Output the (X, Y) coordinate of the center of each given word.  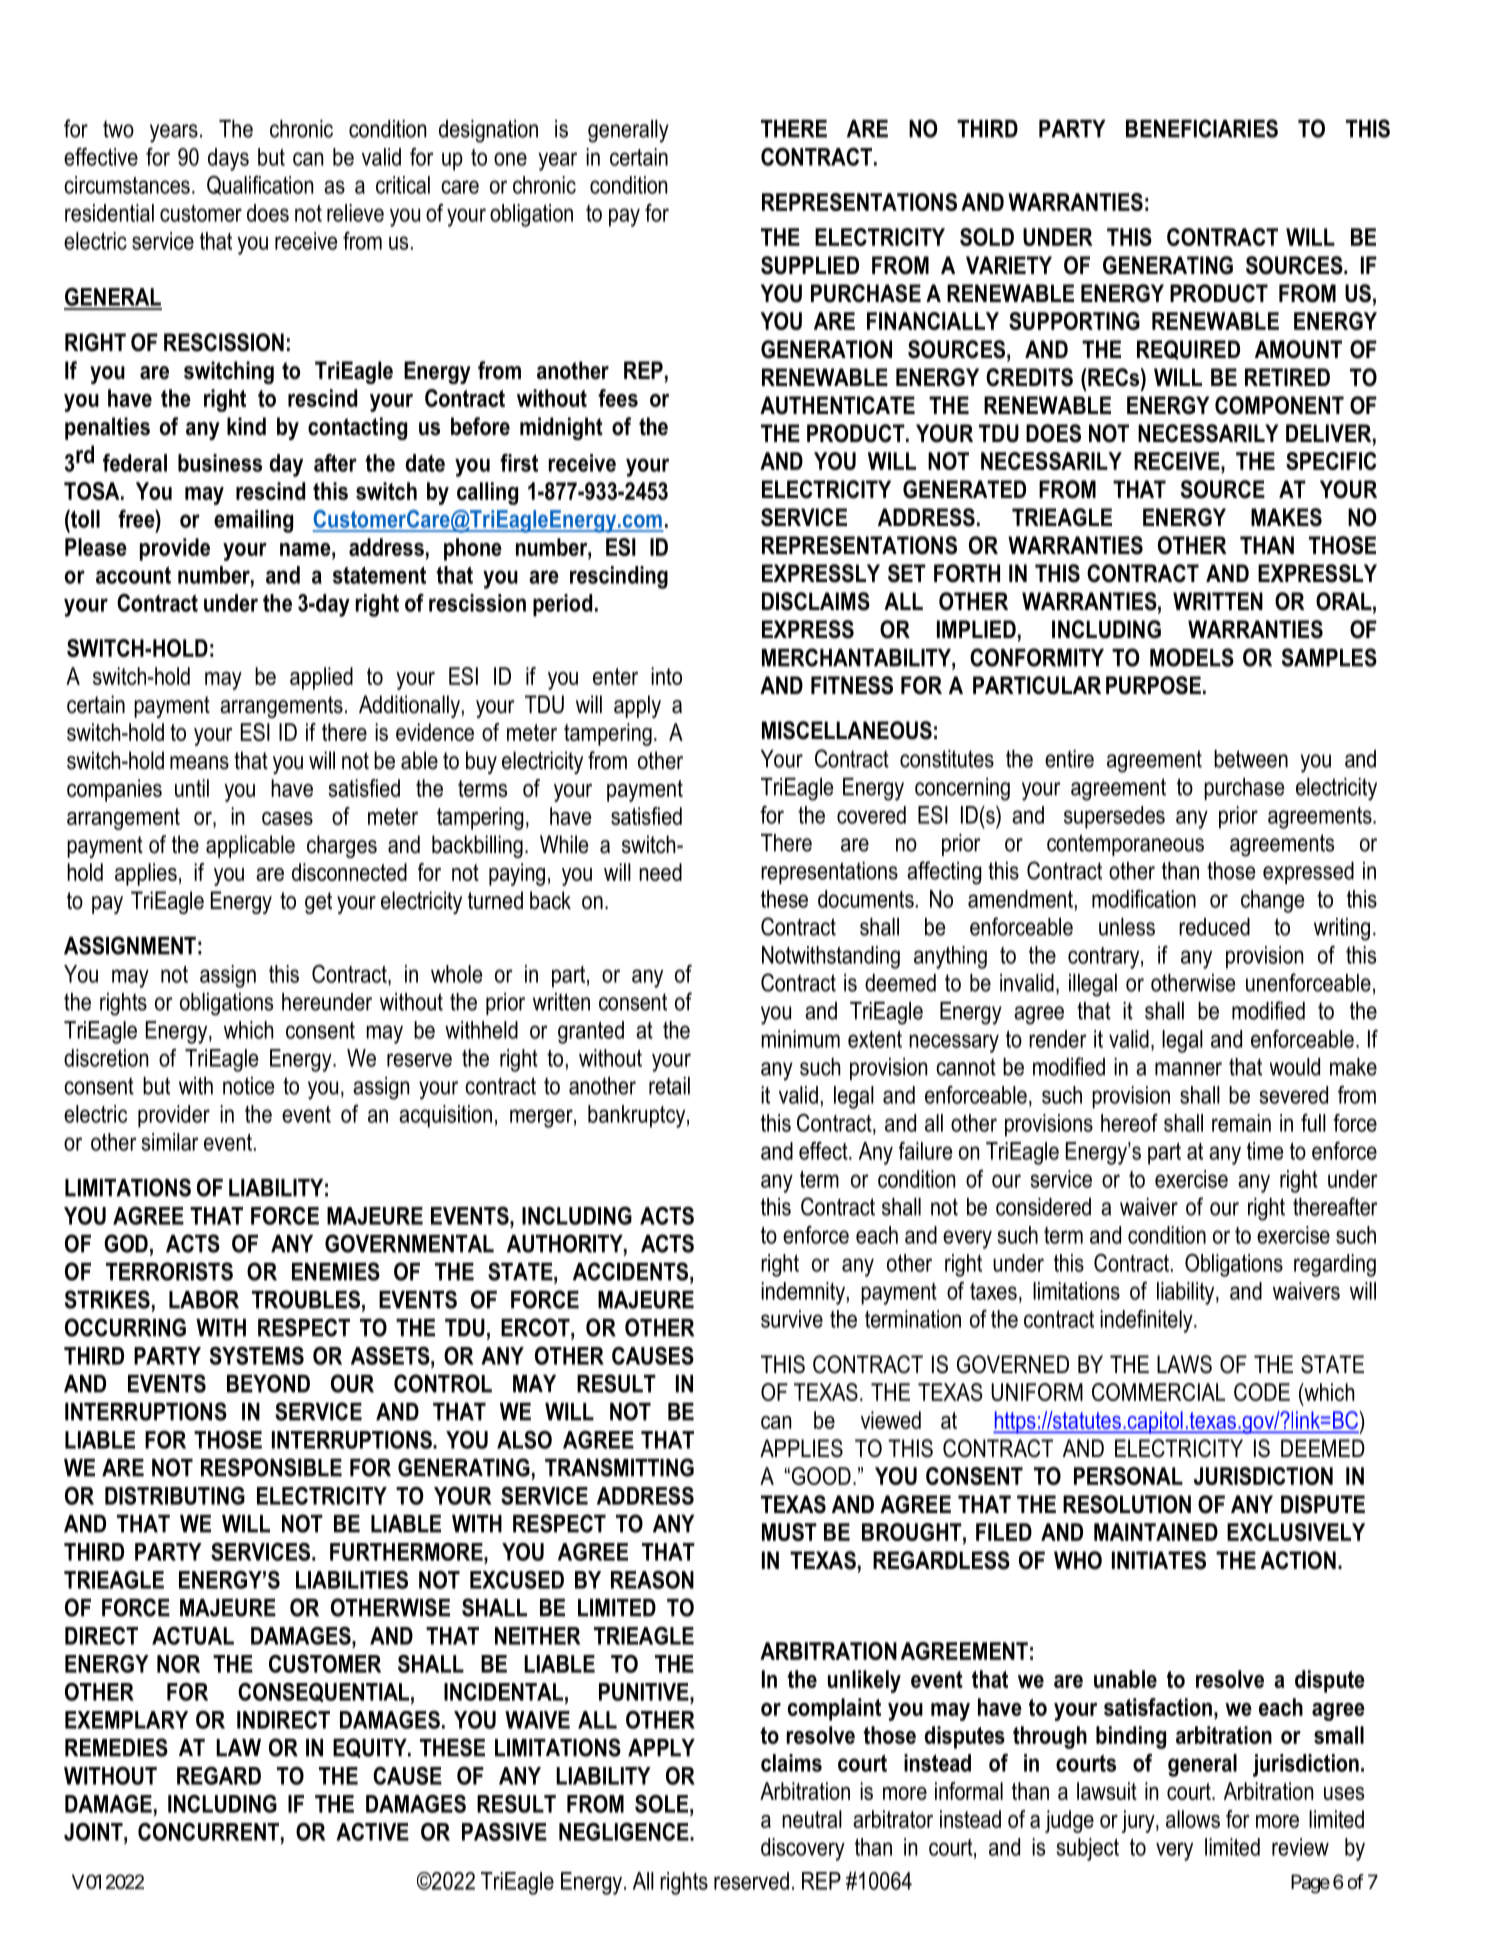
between (1251, 759)
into (666, 676)
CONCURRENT (208, 1832)
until (192, 788)
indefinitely (1147, 1321)
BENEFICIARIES (1202, 128)
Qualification (260, 185)
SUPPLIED (810, 265)
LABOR (204, 1299)
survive (792, 1319)
